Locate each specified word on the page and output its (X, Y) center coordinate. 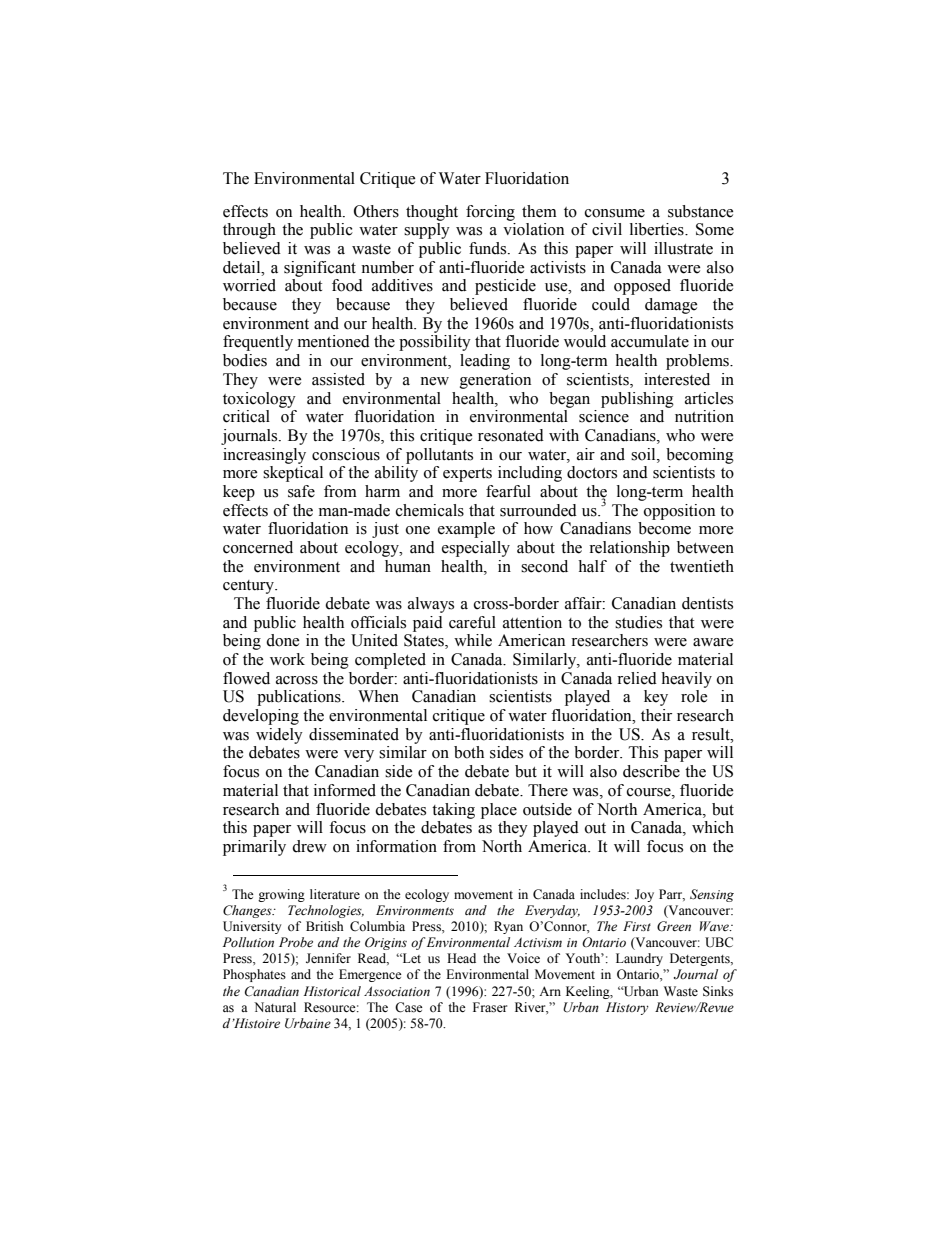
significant (320, 269)
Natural (275, 1007)
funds (489, 248)
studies (638, 622)
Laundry (639, 959)
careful (472, 622)
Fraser (490, 1007)
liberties (658, 229)
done (282, 640)
